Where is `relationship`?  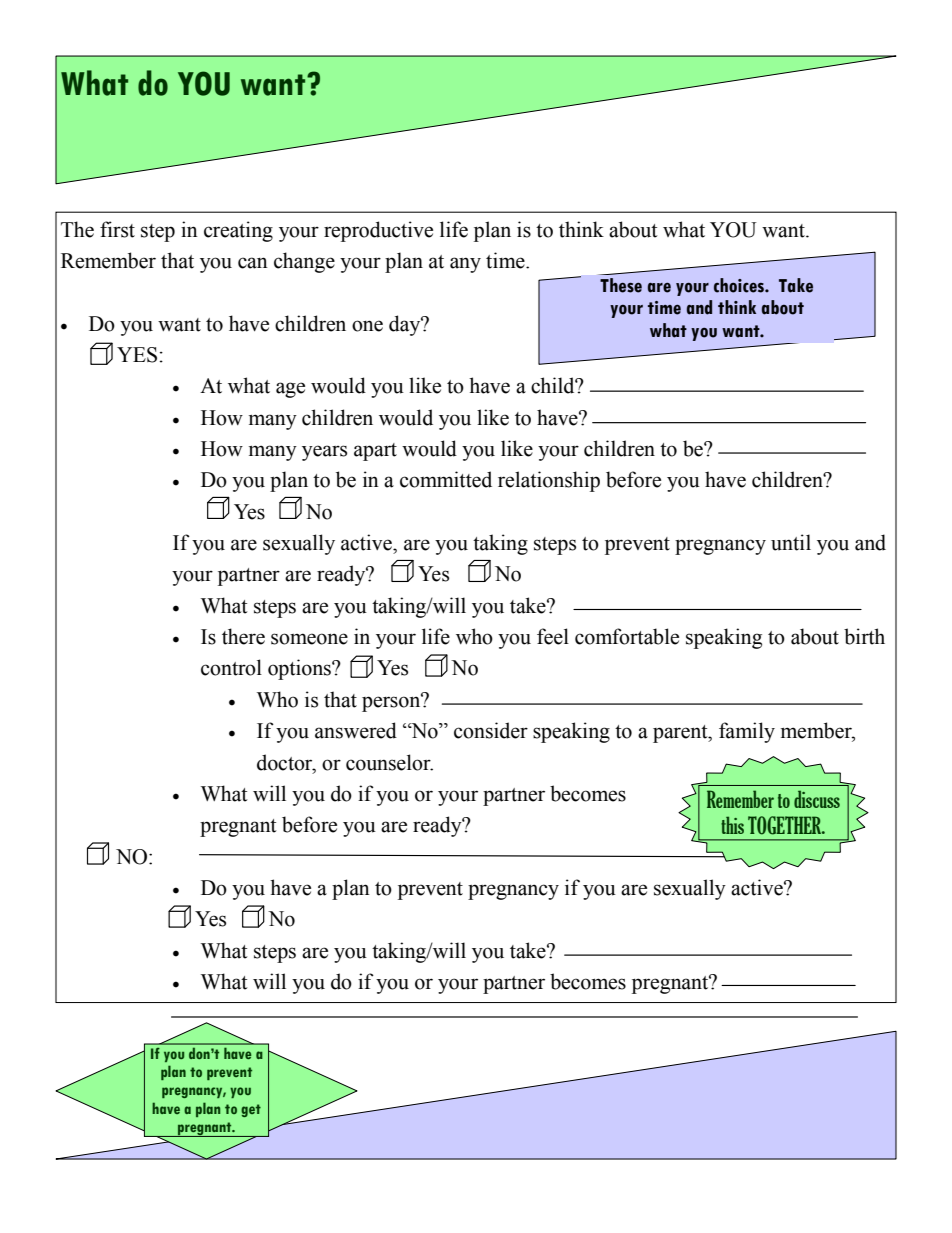 relationship is located at coordinates (549, 481).
